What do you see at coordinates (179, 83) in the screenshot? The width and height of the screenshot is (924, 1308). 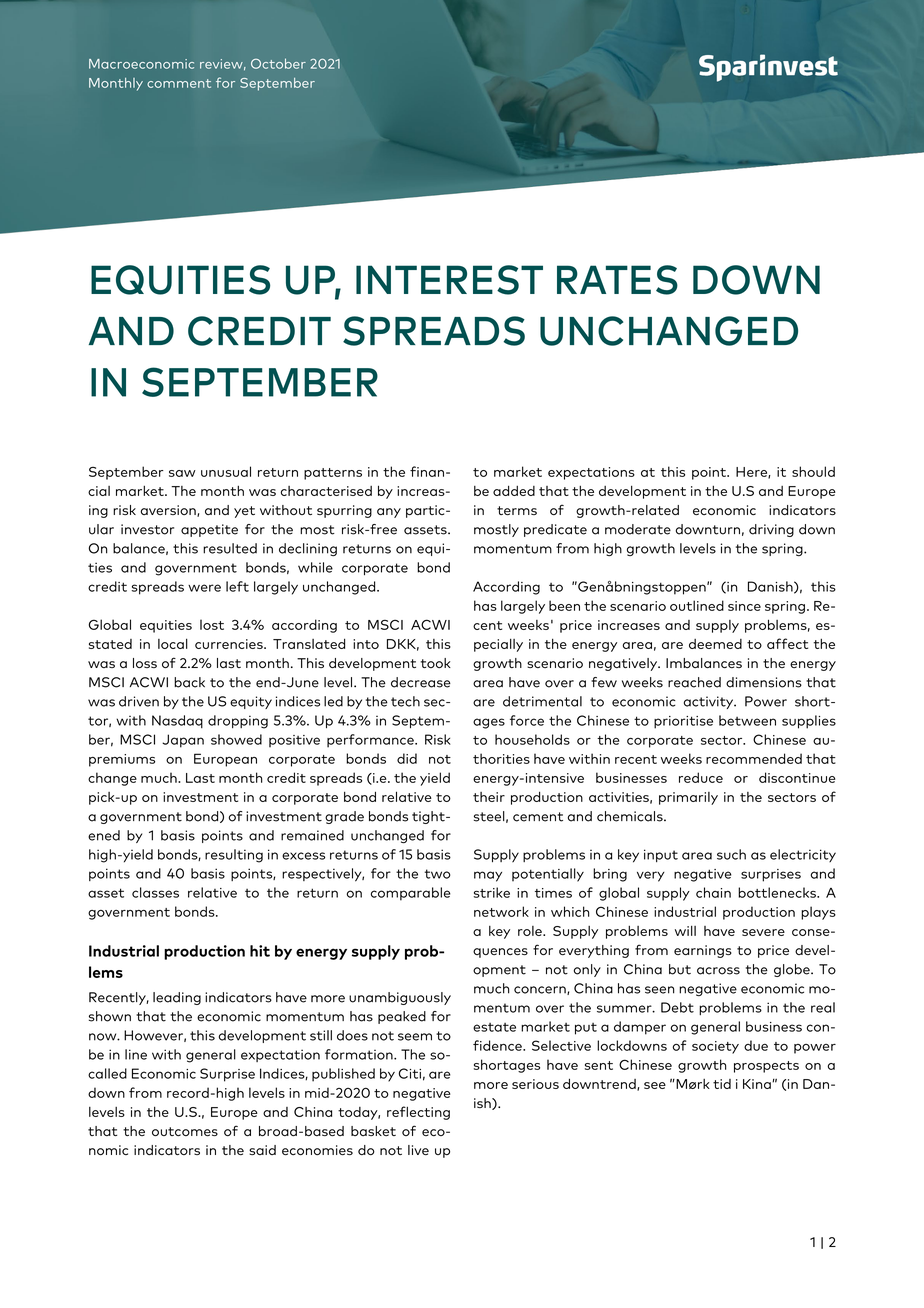 I see `comment` at bounding box center [179, 83].
